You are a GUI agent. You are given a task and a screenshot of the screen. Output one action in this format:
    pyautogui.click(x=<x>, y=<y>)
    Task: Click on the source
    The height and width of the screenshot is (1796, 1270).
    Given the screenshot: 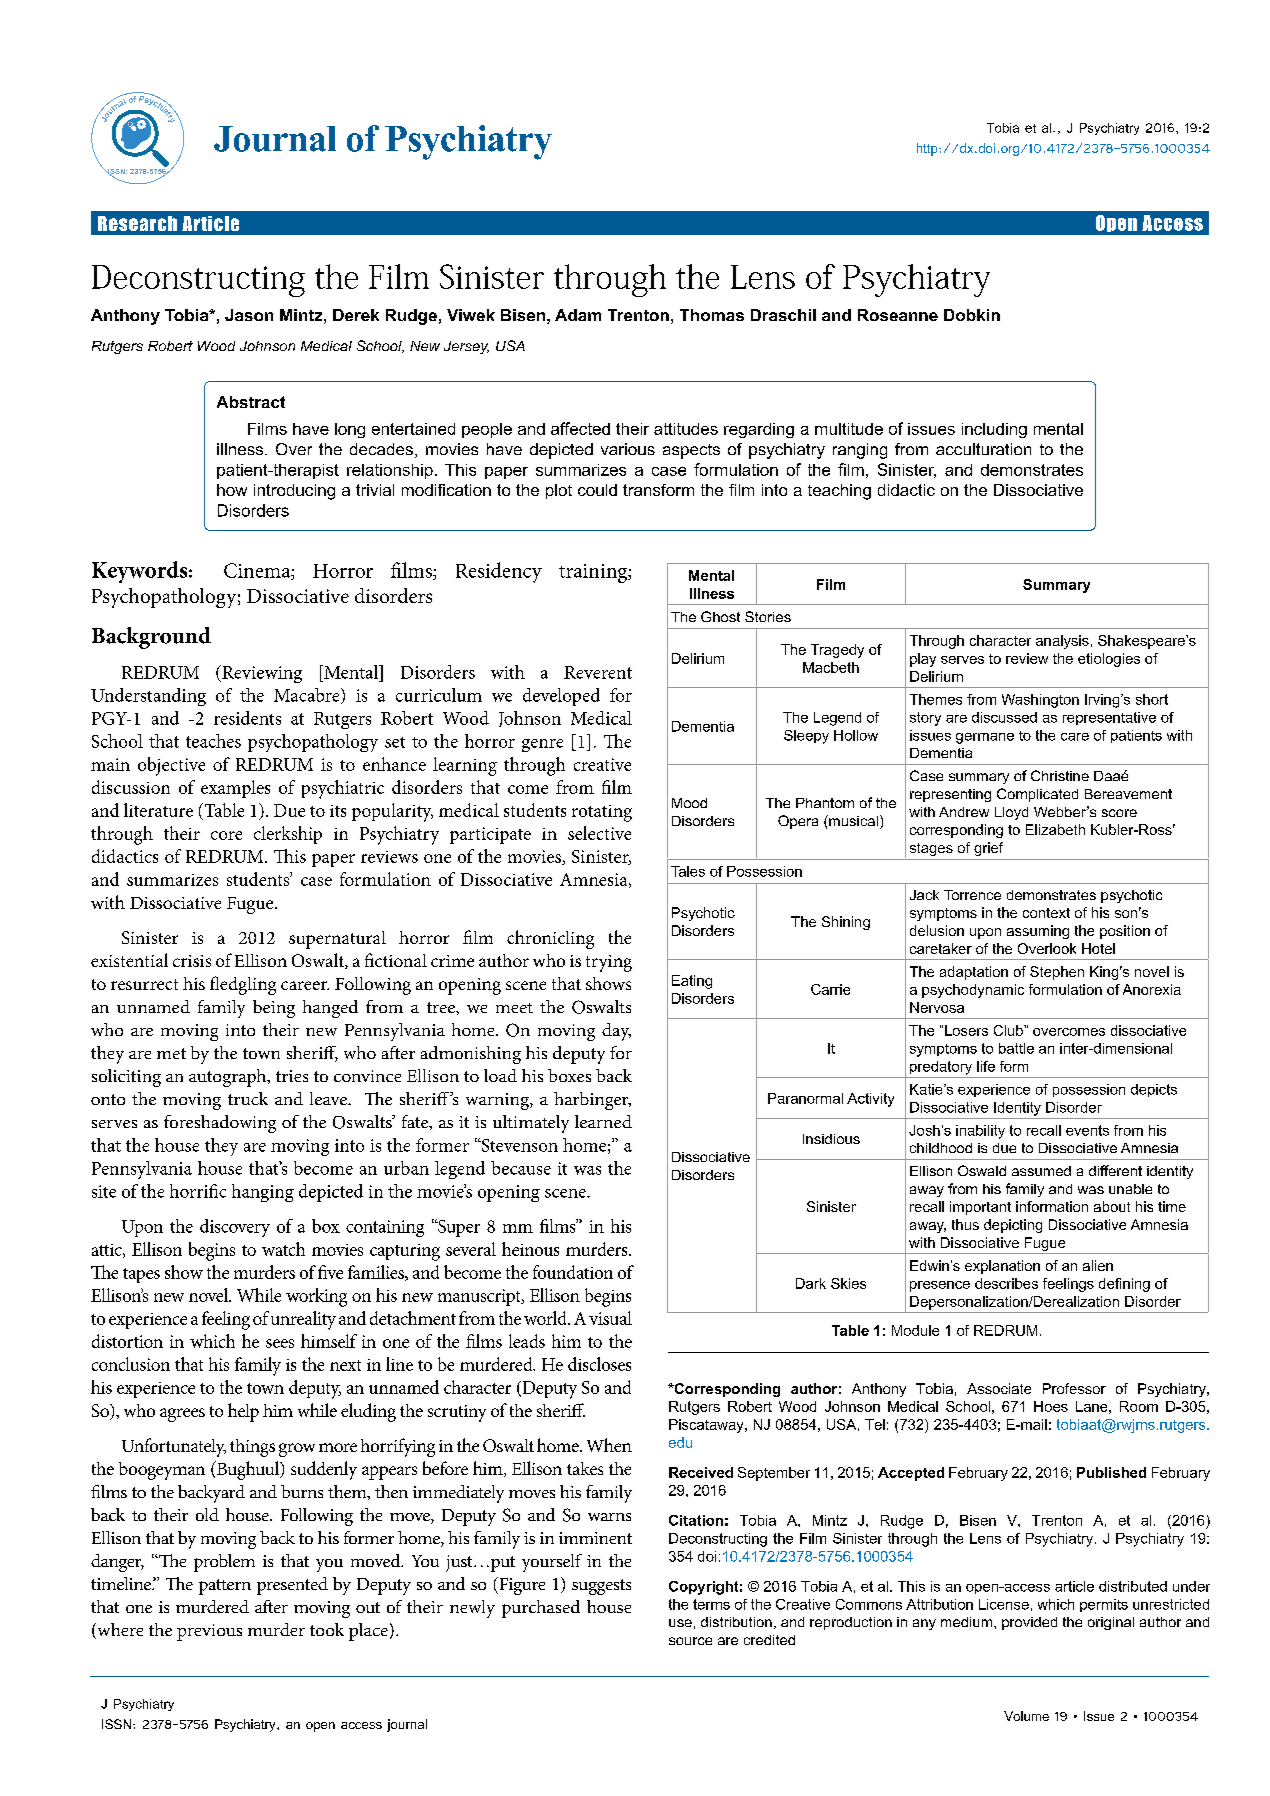 What is the action you would take?
    pyautogui.click(x=690, y=1641)
